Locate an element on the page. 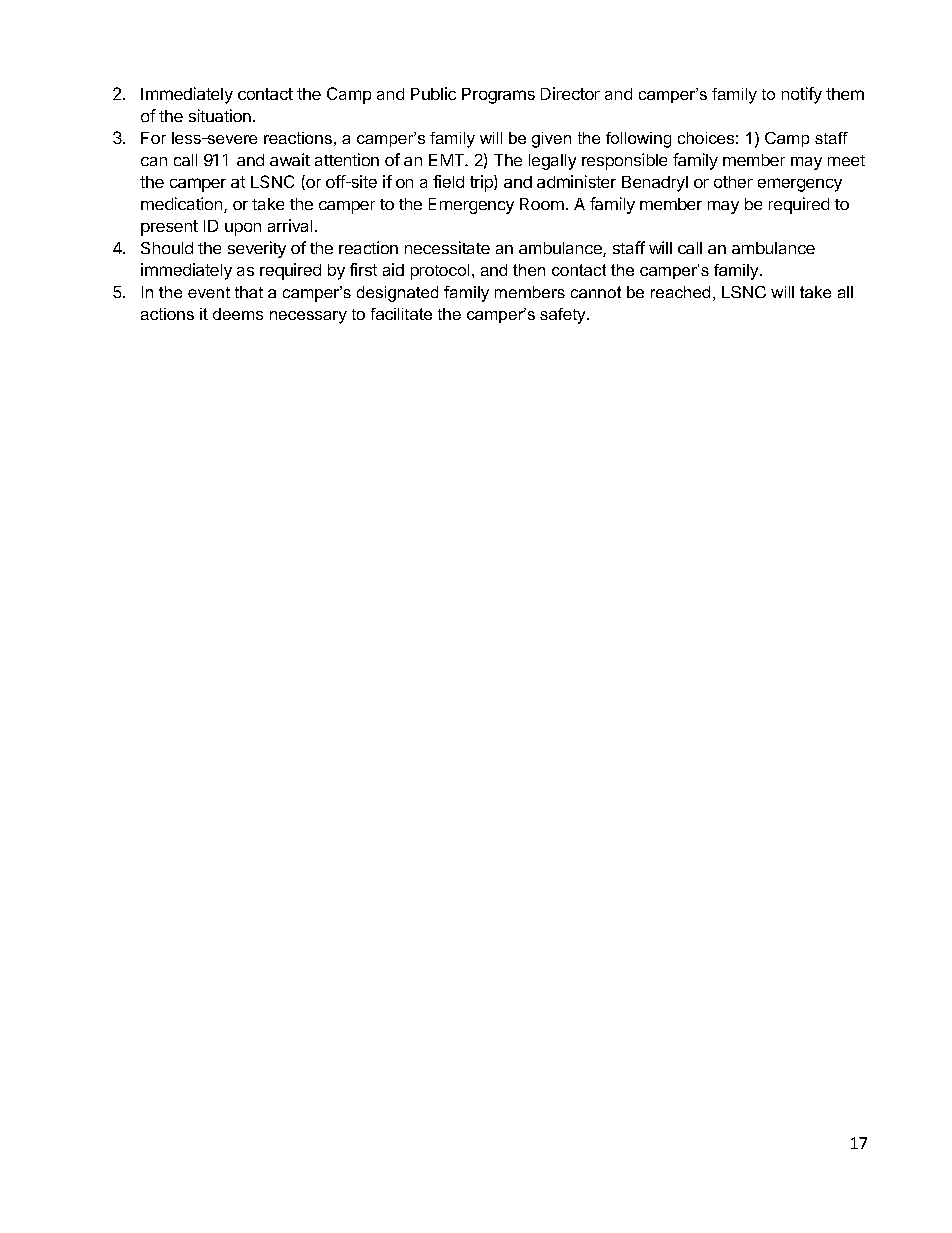 The height and width of the image is (1233, 952). reached is located at coordinates (680, 292).
